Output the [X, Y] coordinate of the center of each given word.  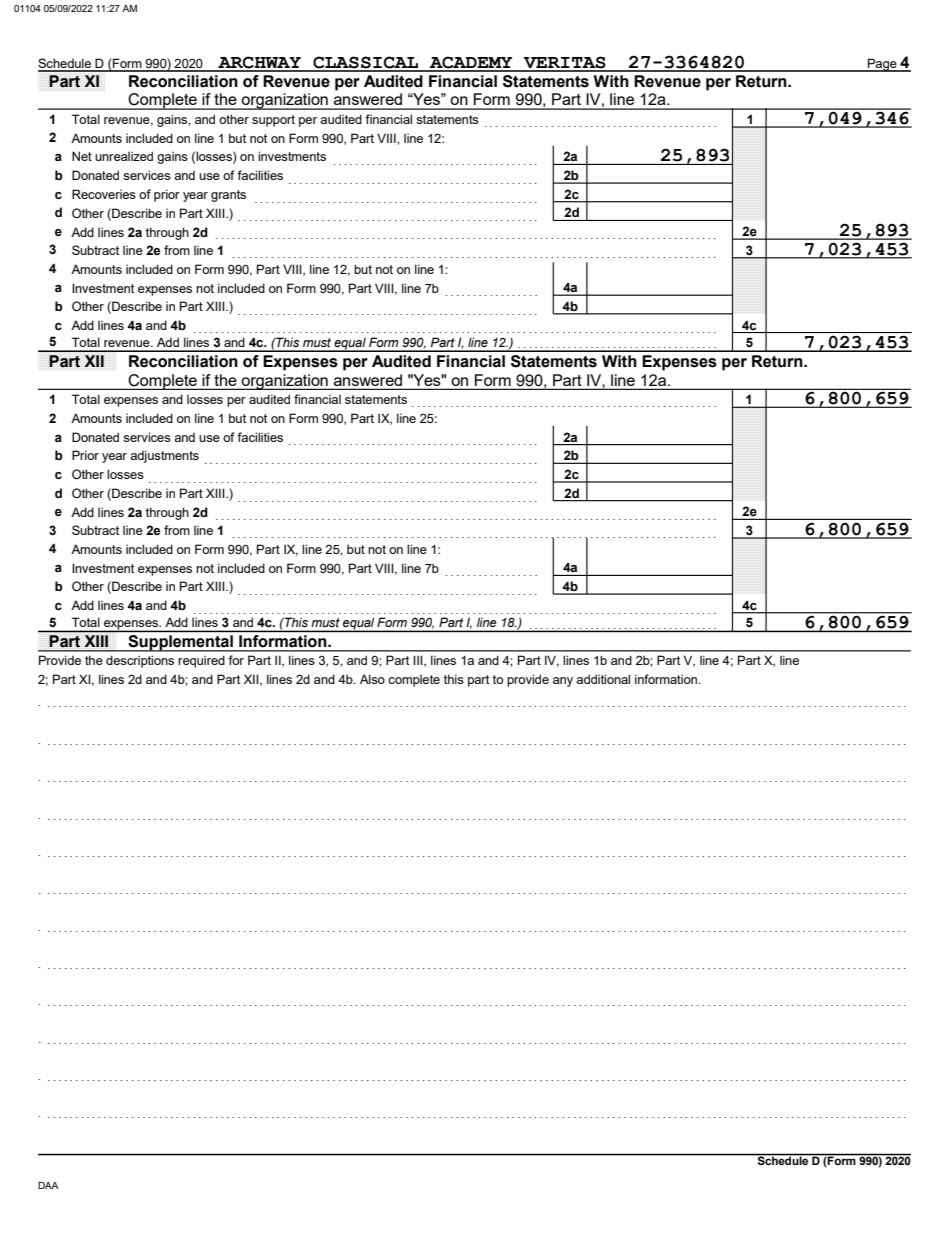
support [273, 121]
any [563, 682]
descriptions [140, 661]
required [201, 661]
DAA [48, 1185]
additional [603, 679]
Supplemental [180, 643]
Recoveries [104, 194]
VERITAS [564, 63]
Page [882, 65]
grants [228, 196]
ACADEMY [471, 63]
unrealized [124, 156]
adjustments [164, 456]
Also [372, 679]
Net [82, 156]
